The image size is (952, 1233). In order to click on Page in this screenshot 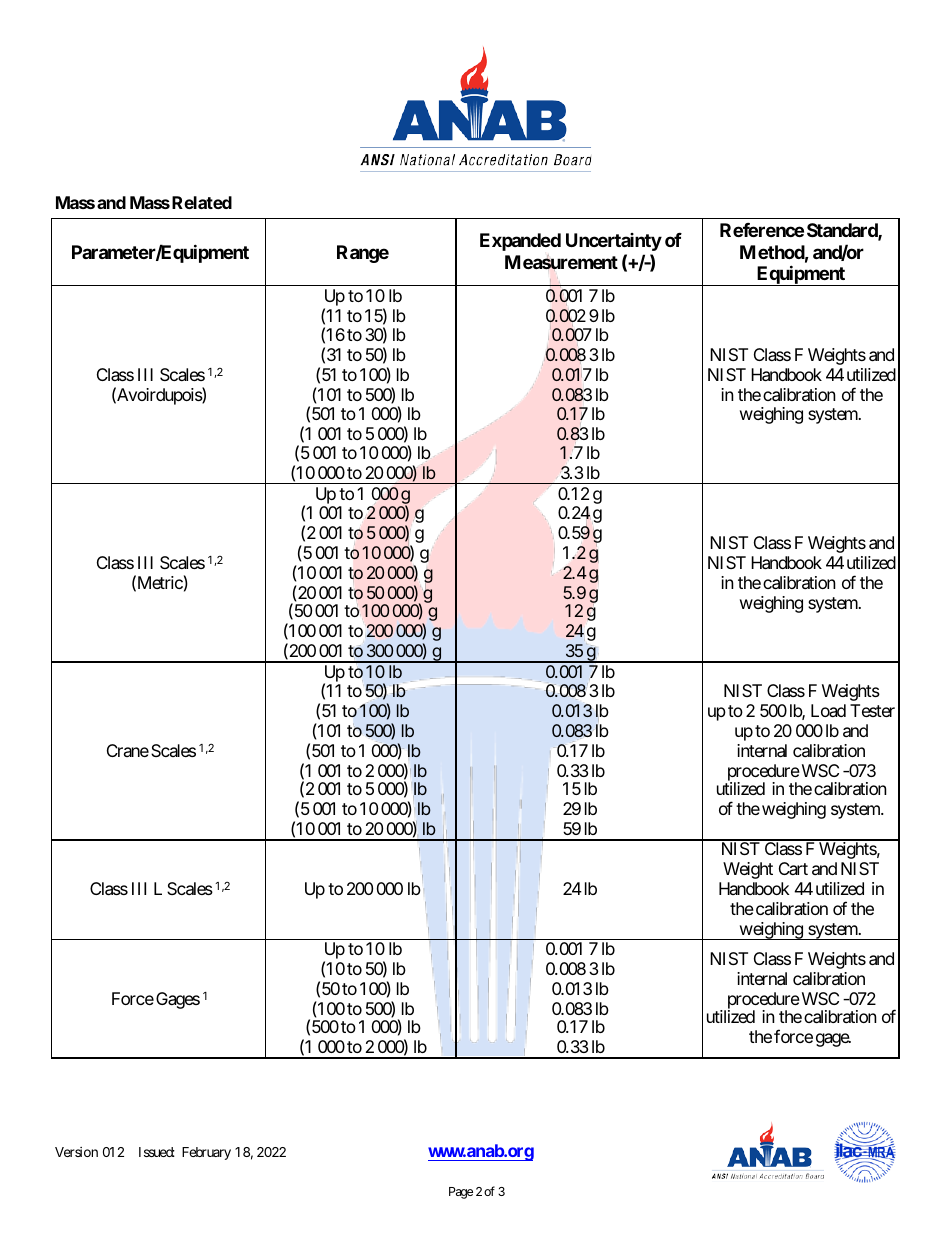, I will do `click(461, 1193)`.
